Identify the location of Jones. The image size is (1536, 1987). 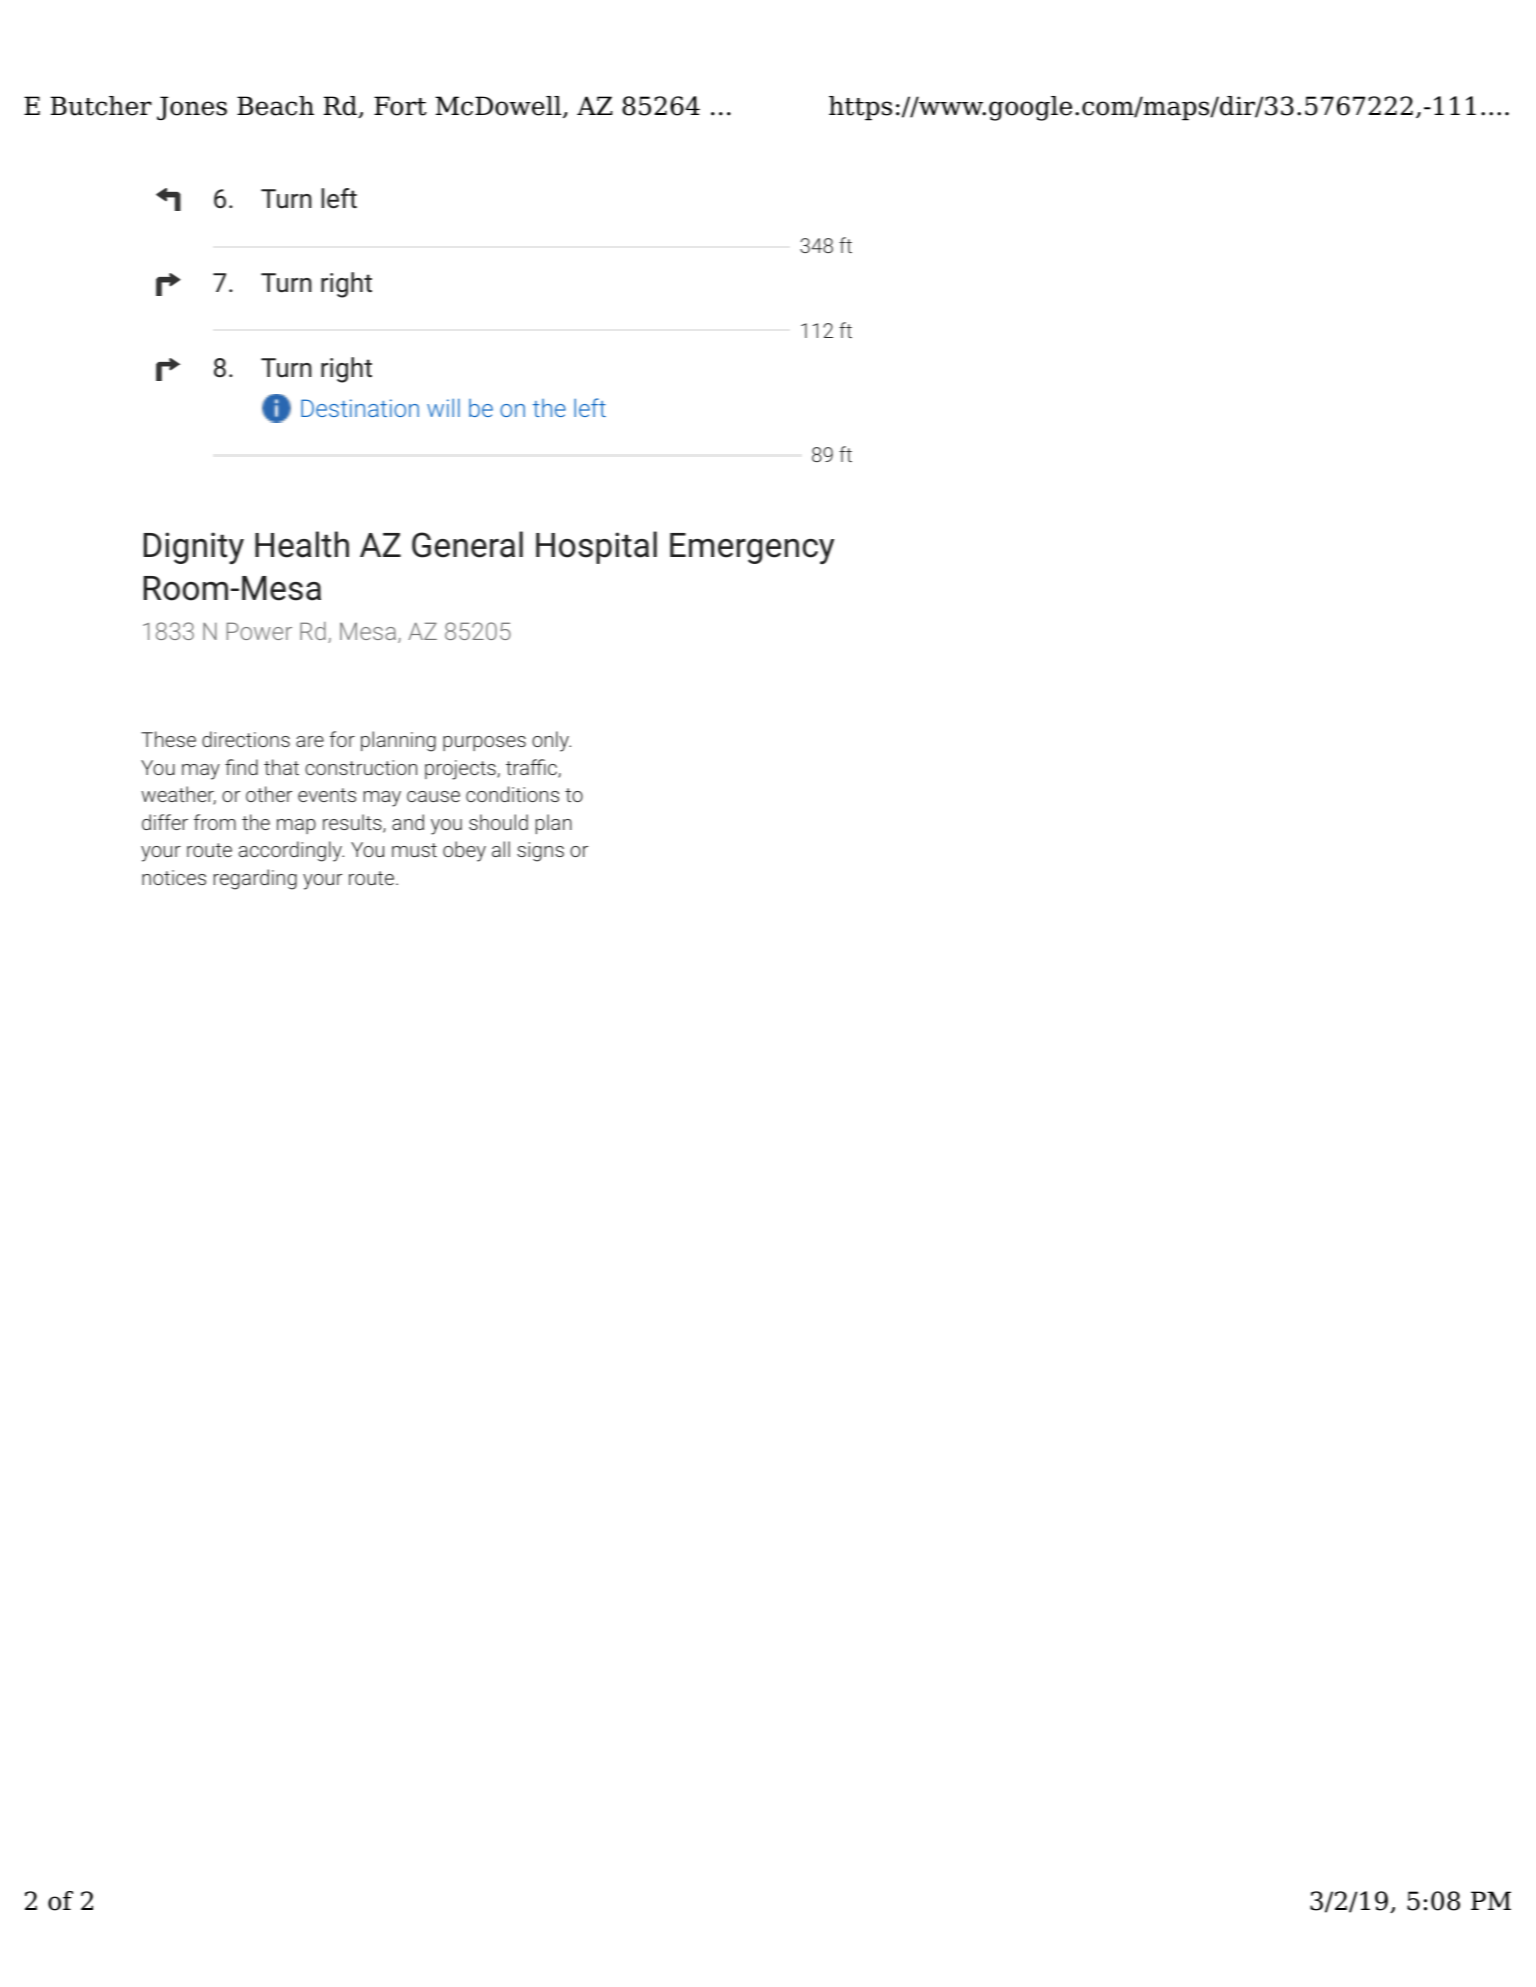
(192, 108).
